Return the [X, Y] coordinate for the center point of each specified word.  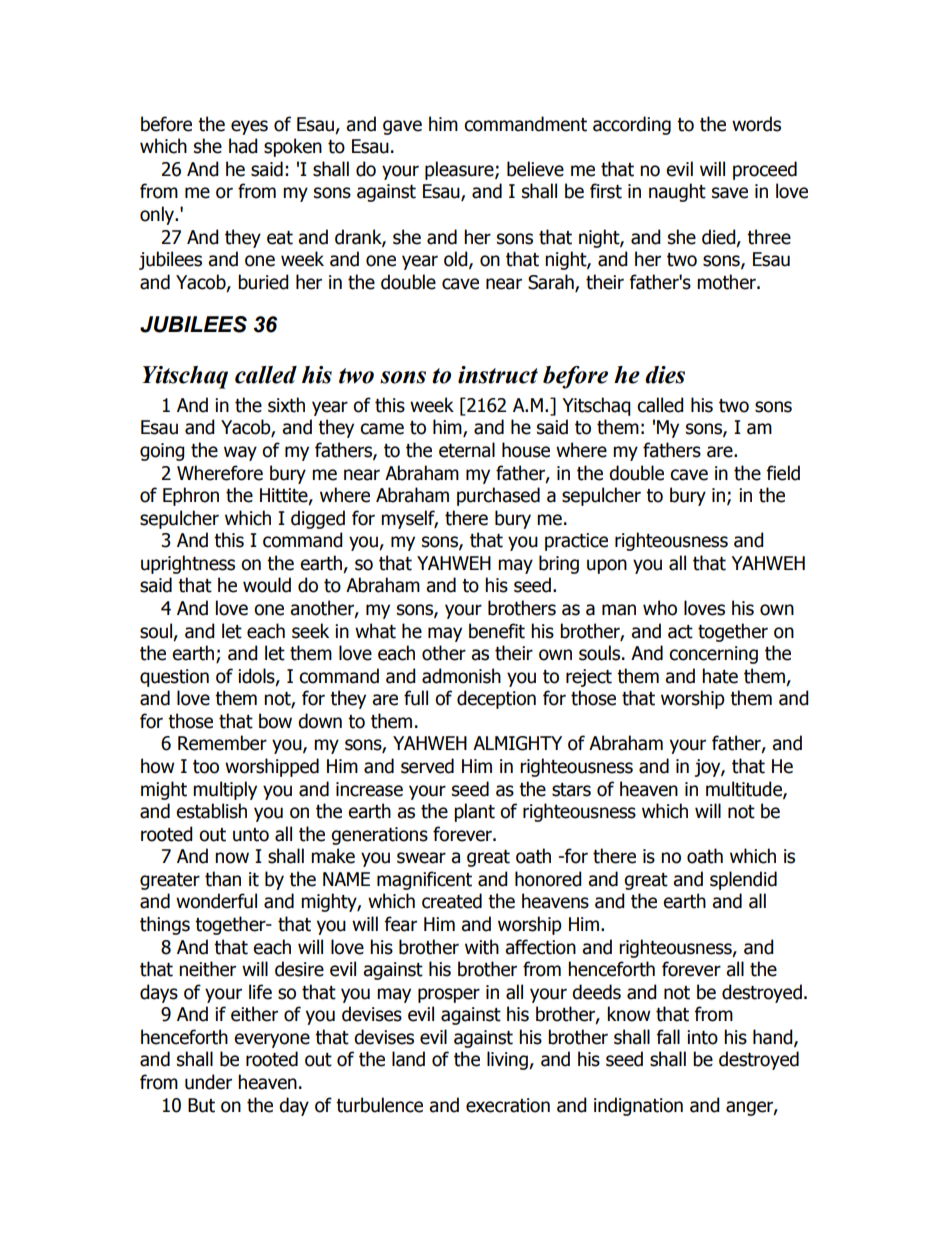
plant [474, 812]
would [267, 585]
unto [251, 835]
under [208, 1082]
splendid [743, 880]
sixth [286, 405]
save [730, 193]
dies [665, 375]
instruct [498, 375]
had [243, 146]
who [660, 608]
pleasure [460, 170]
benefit [497, 631]
